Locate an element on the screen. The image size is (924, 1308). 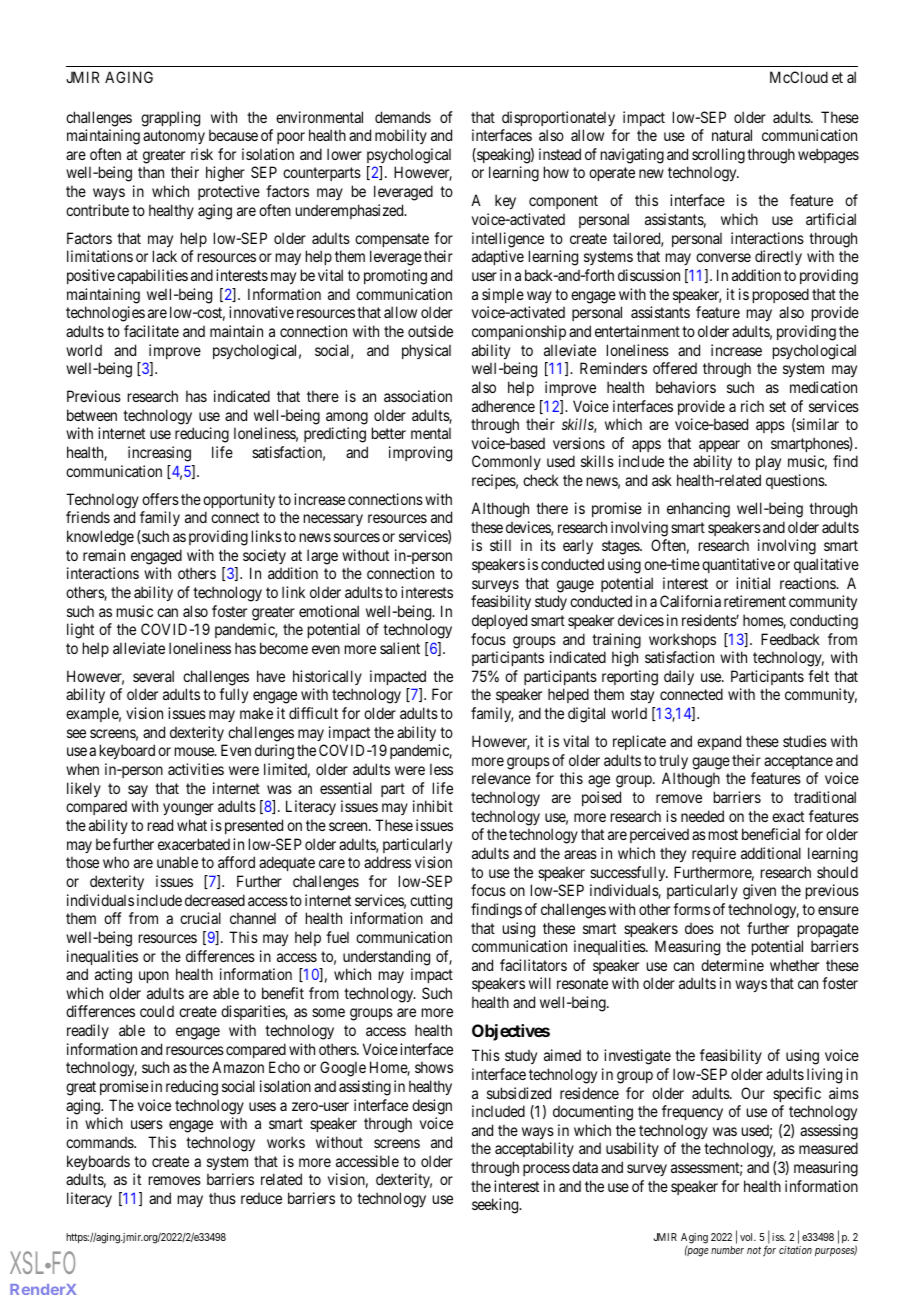
mobility is located at coordinates (401, 136).
